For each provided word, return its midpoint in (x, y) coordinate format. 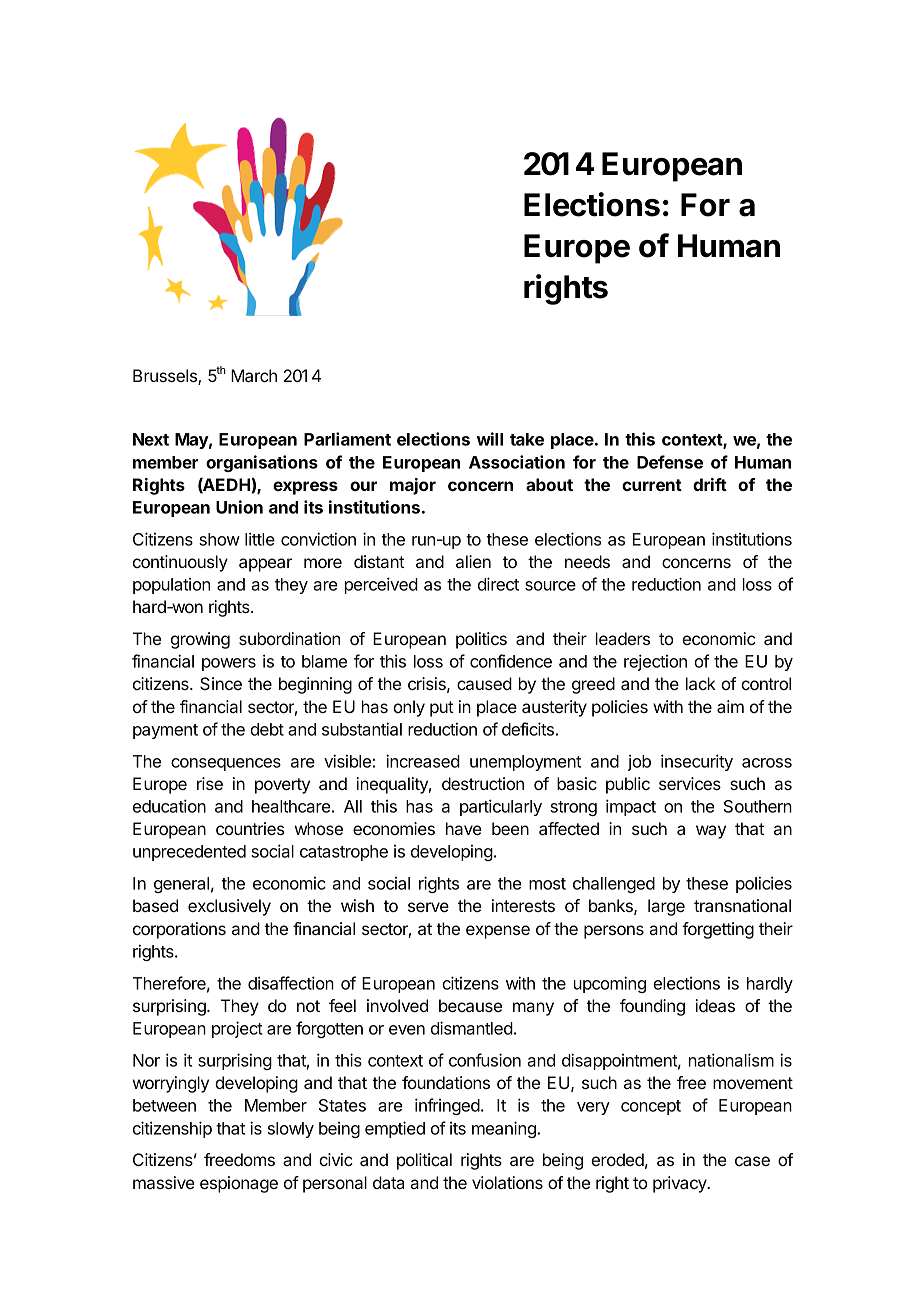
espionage (239, 1184)
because (470, 1005)
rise (210, 783)
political (424, 1161)
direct (498, 584)
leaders (623, 638)
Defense (670, 462)
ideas (715, 1005)
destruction (483, 783)
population (171, 586)
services (690, 783)
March (254, 375)
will (490, 439)
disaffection (291, 983)
